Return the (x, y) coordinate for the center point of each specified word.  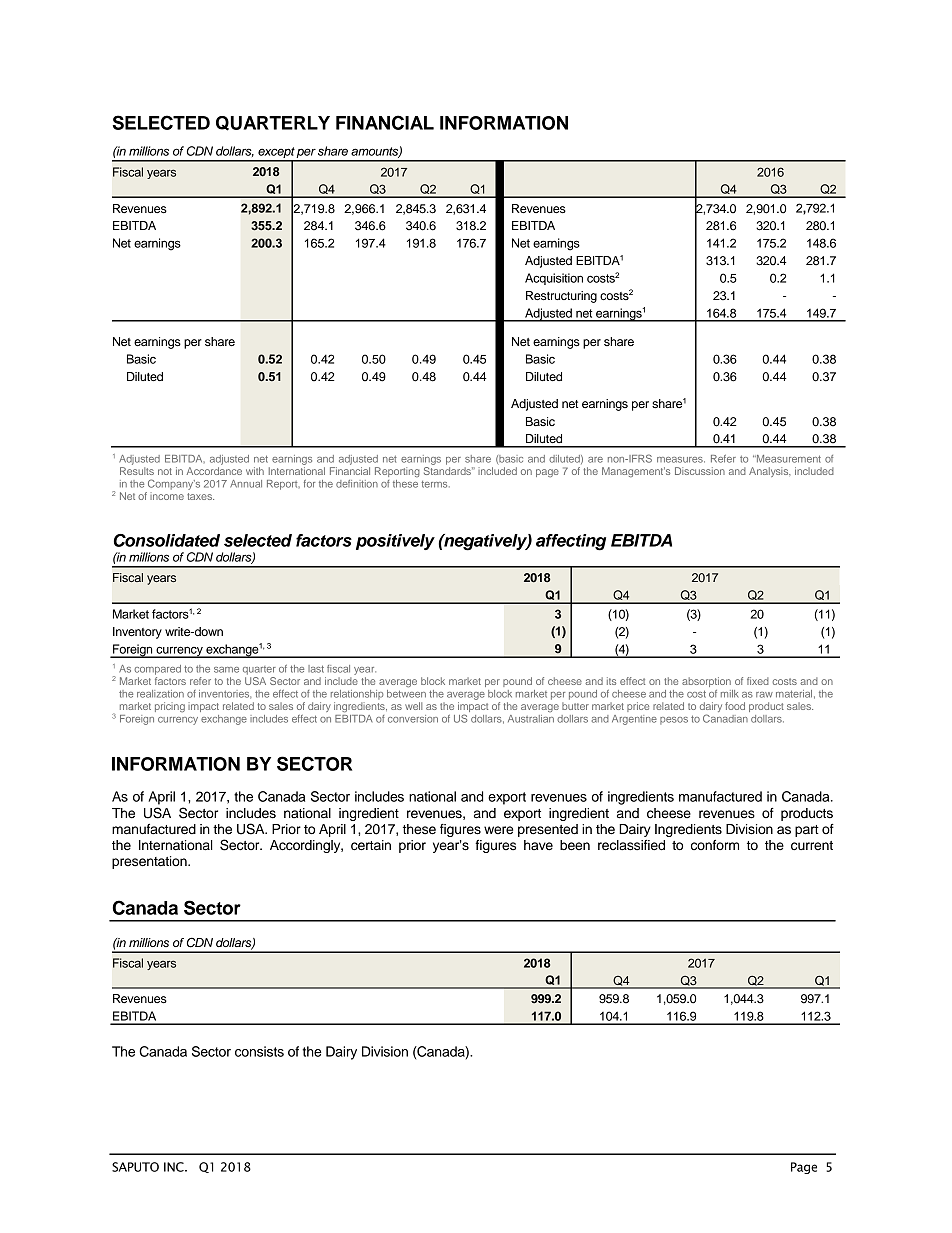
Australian (531, 719)
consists (259, 1051)
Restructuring (561, 297)
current (812, 846)
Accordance (214, 471)
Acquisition (554, 279)
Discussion (700, 471)
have (538, 845)
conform (715, 845)
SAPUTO (135, 1167)
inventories (225, 694)
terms (435, 484)
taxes (200, 496)
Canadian (725, 718)
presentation (150, 862)
